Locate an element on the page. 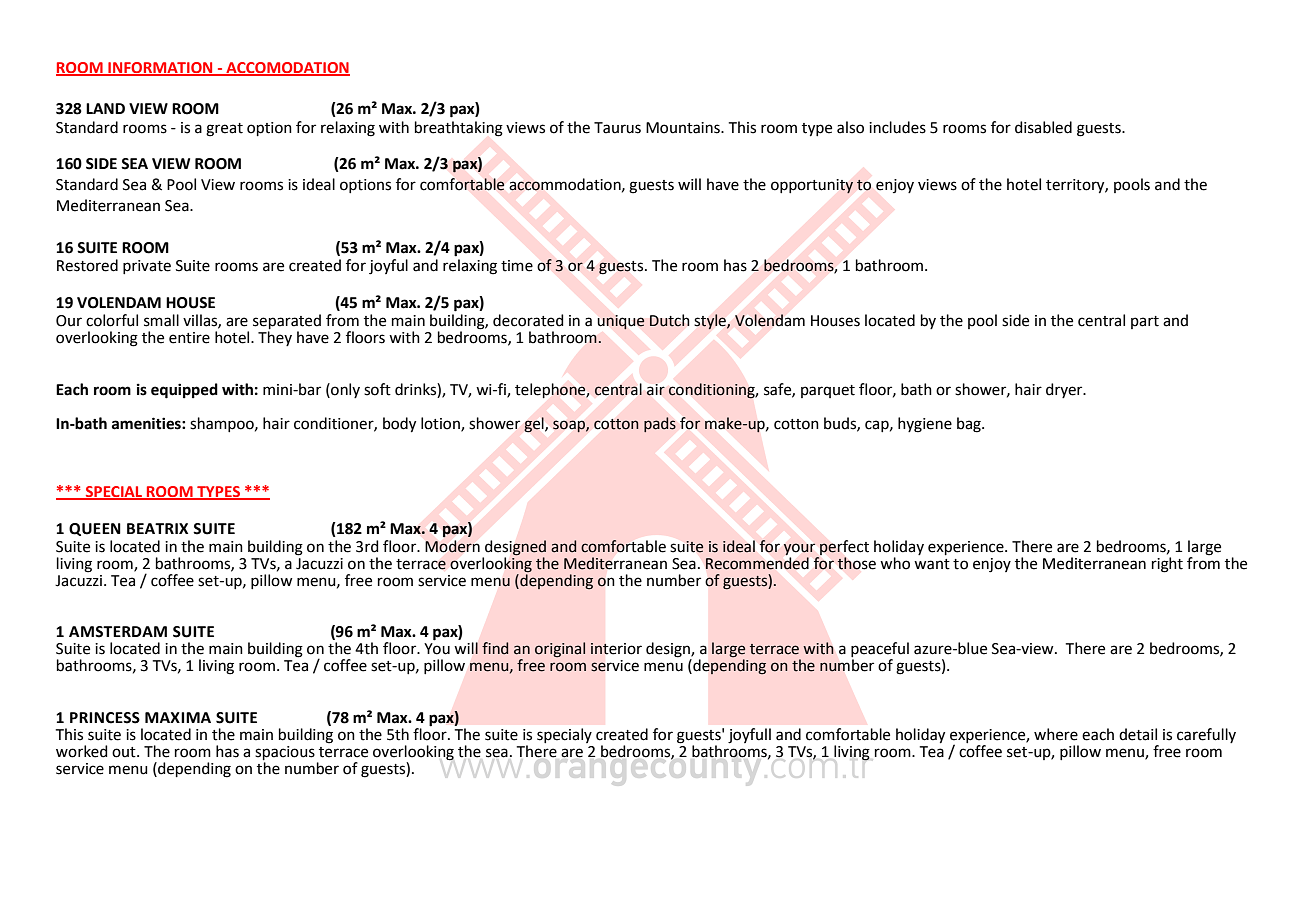 The image size is (1308, 924). interior is located at coordinates (616, 649).
